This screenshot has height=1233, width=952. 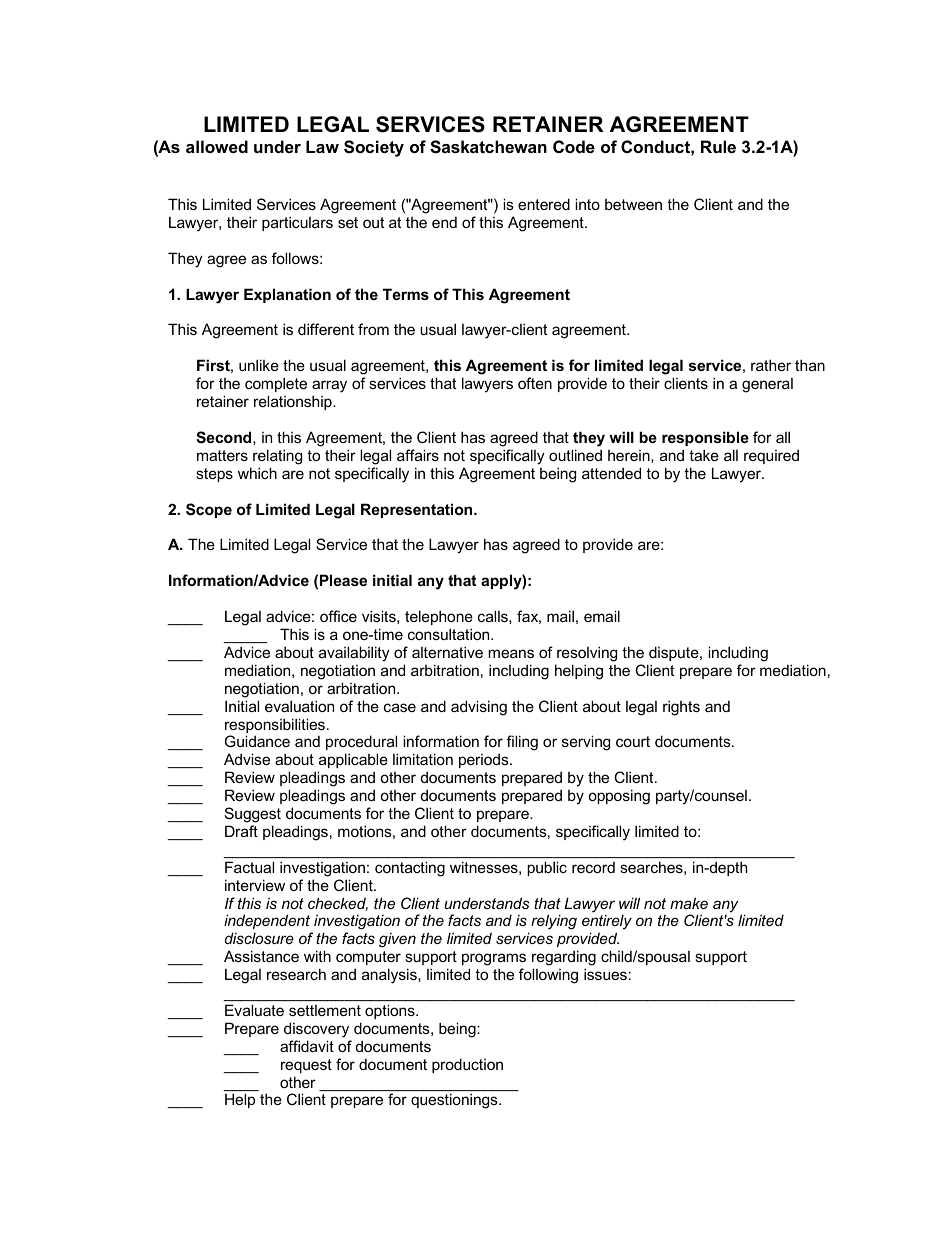 What do you see at coordinates (767, 385) in the screenshot?
I see `general` at bounding box center [767, 385].
